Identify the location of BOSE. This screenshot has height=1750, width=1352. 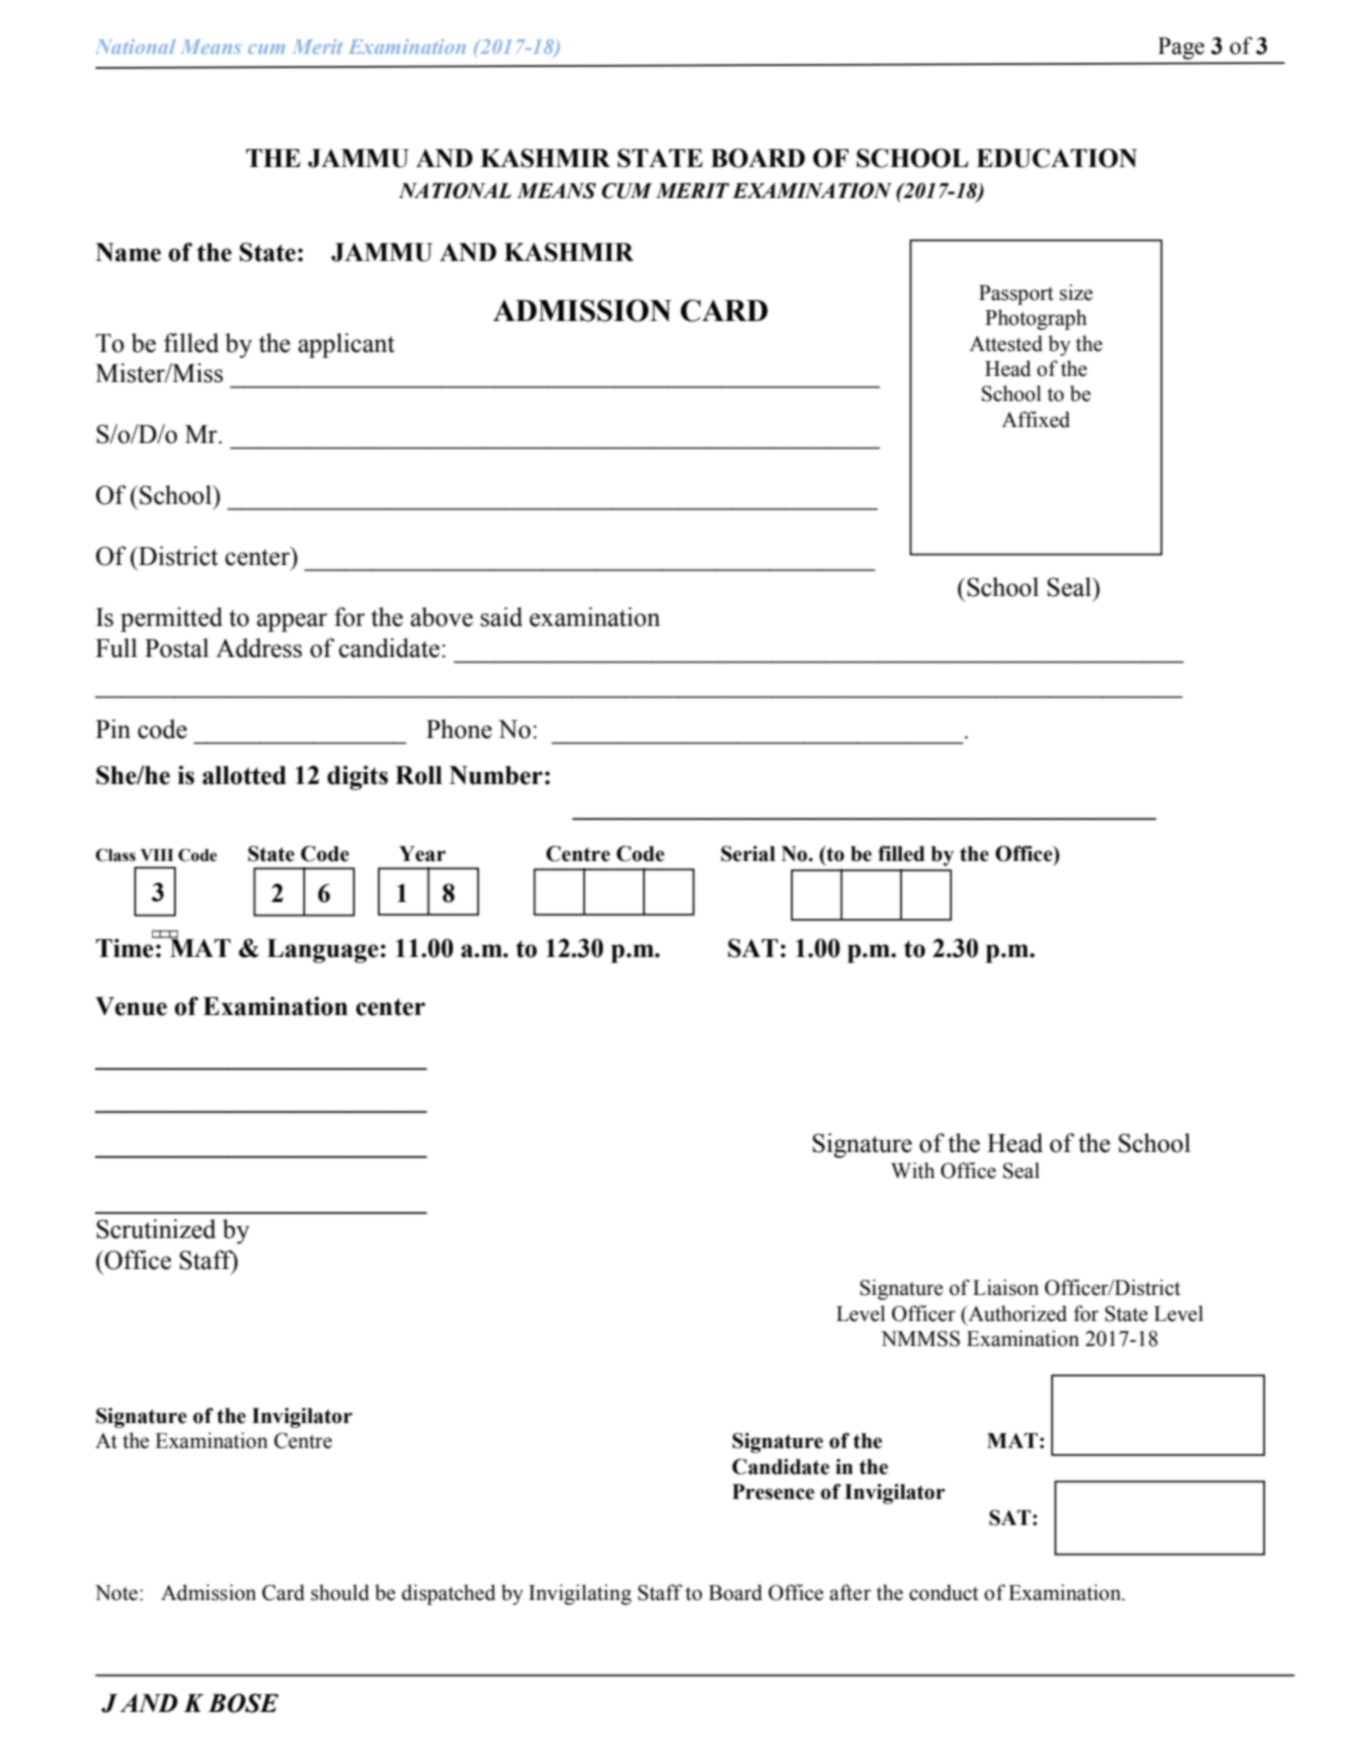
(243, 1703).
